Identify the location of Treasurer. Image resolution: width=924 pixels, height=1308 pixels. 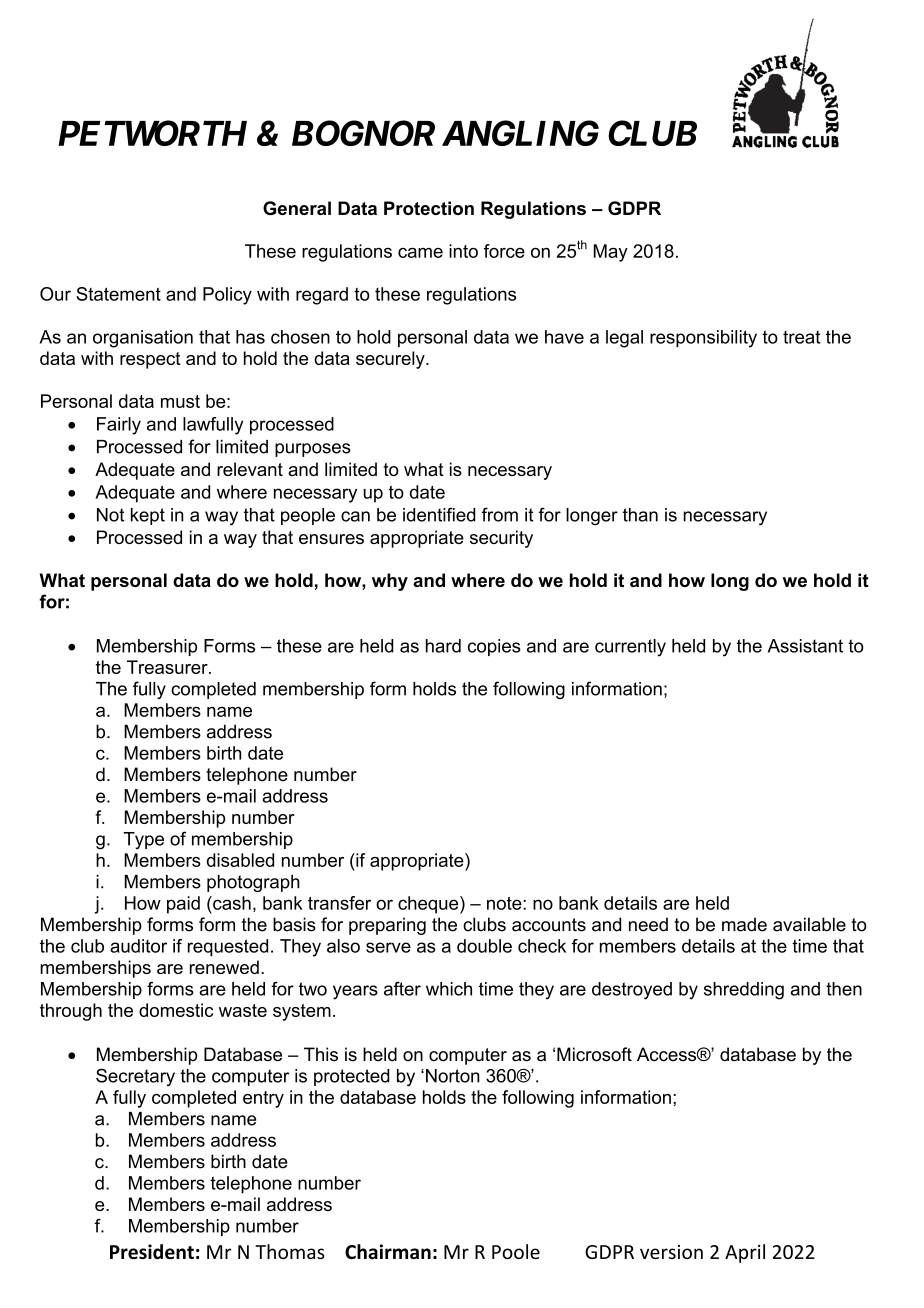
(168, 667).
